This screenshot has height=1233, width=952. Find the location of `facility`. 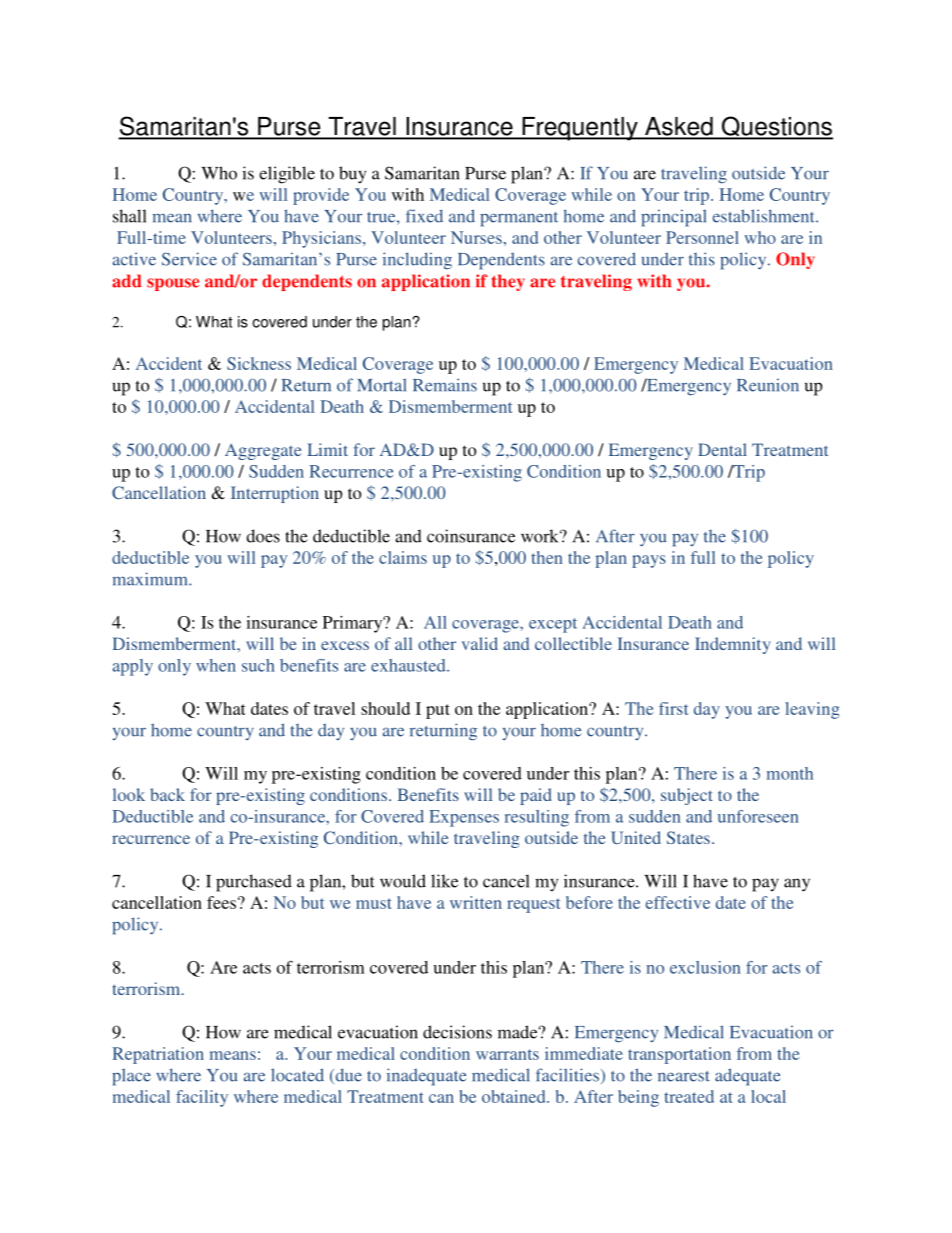

facility is located at coordinates (202, 1098).
